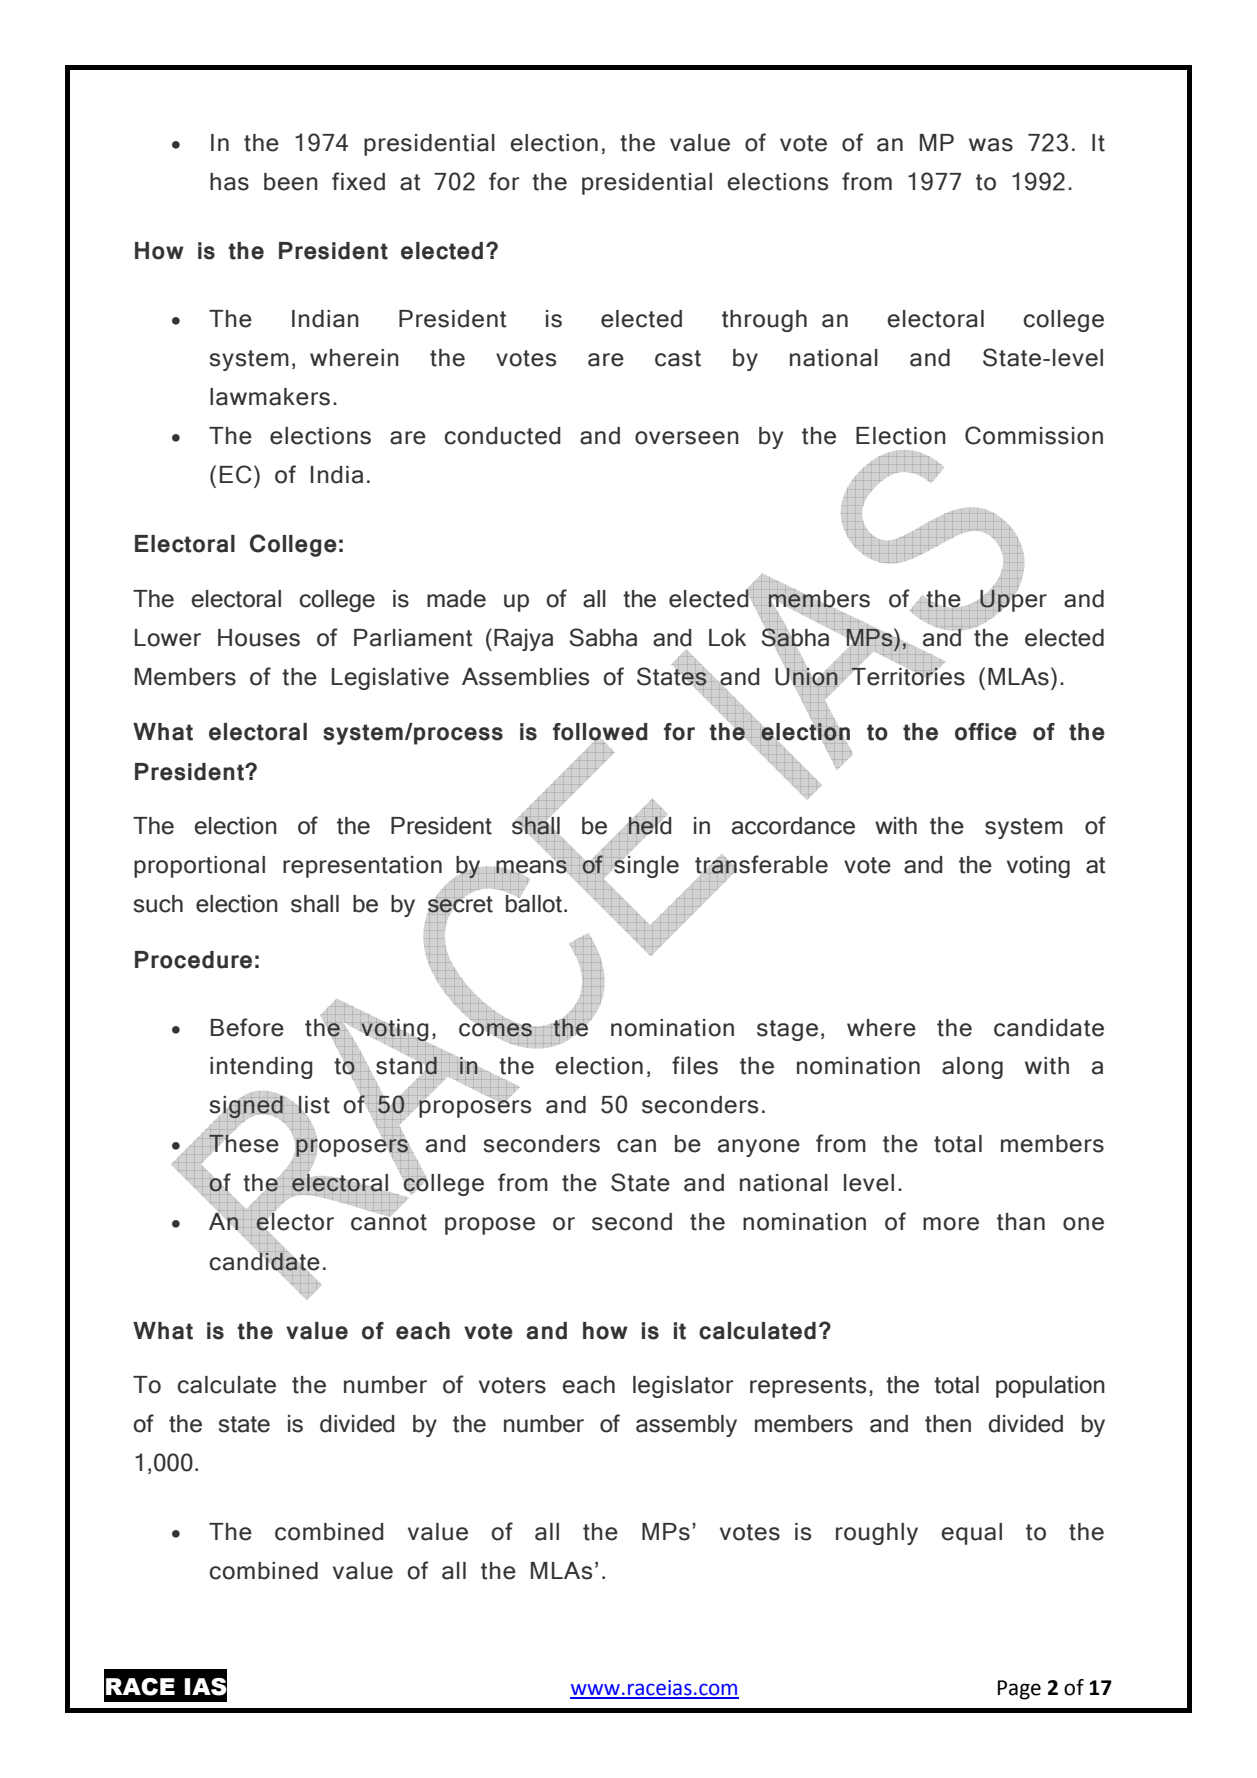  I want to click on cast, so click(678, 358).
